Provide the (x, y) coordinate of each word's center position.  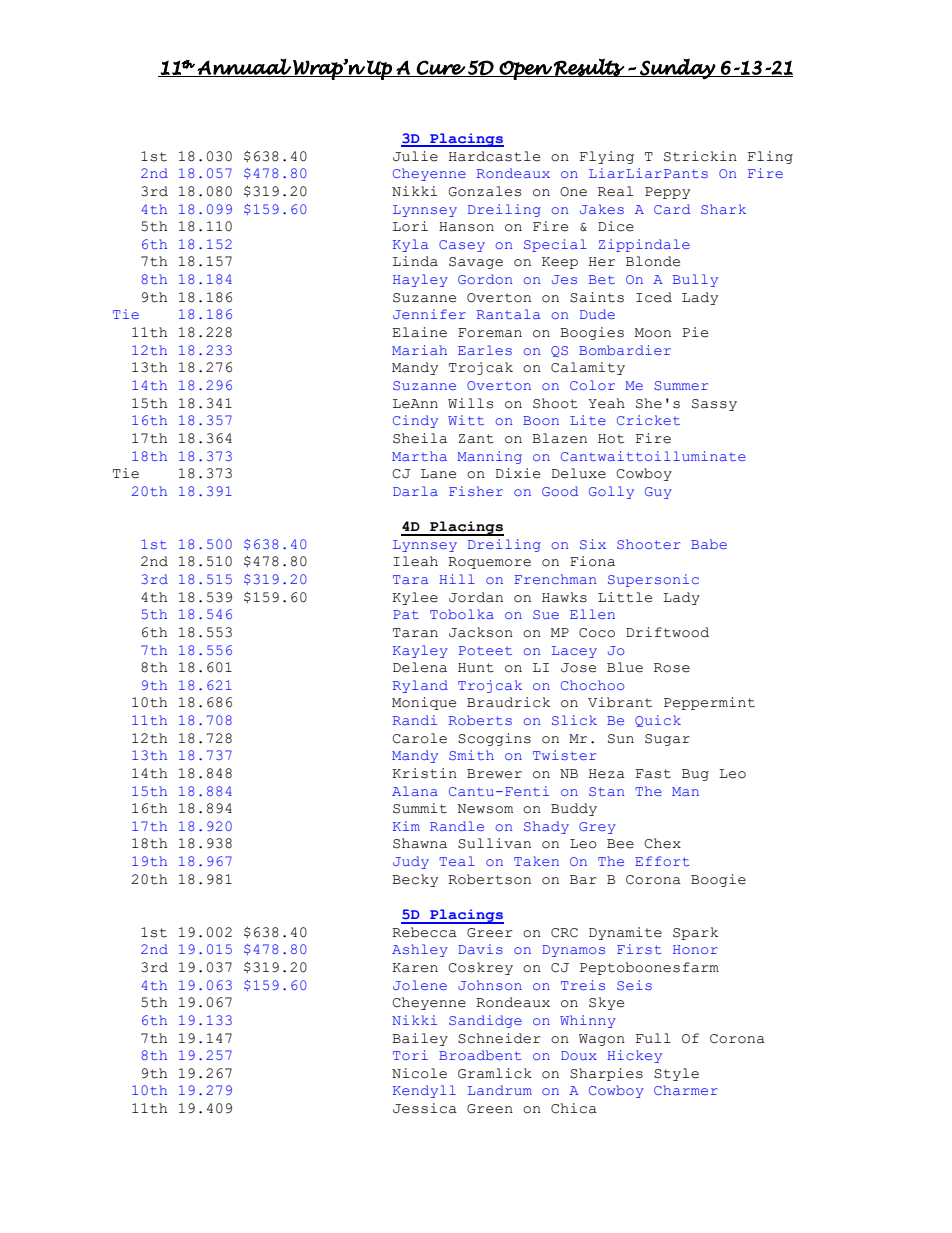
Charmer (686, 1090)
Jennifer (429, 314)
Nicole (419, 1073)
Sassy (714, 405)
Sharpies (606, 1074)
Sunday (677, 69)
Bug (695, 775)
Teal (457, 861)
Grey (597, 828)
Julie (415, 156)
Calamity (588, 368)
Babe (709, 544)
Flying (607, 157)
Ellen (592, 614)
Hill (457, 579)
